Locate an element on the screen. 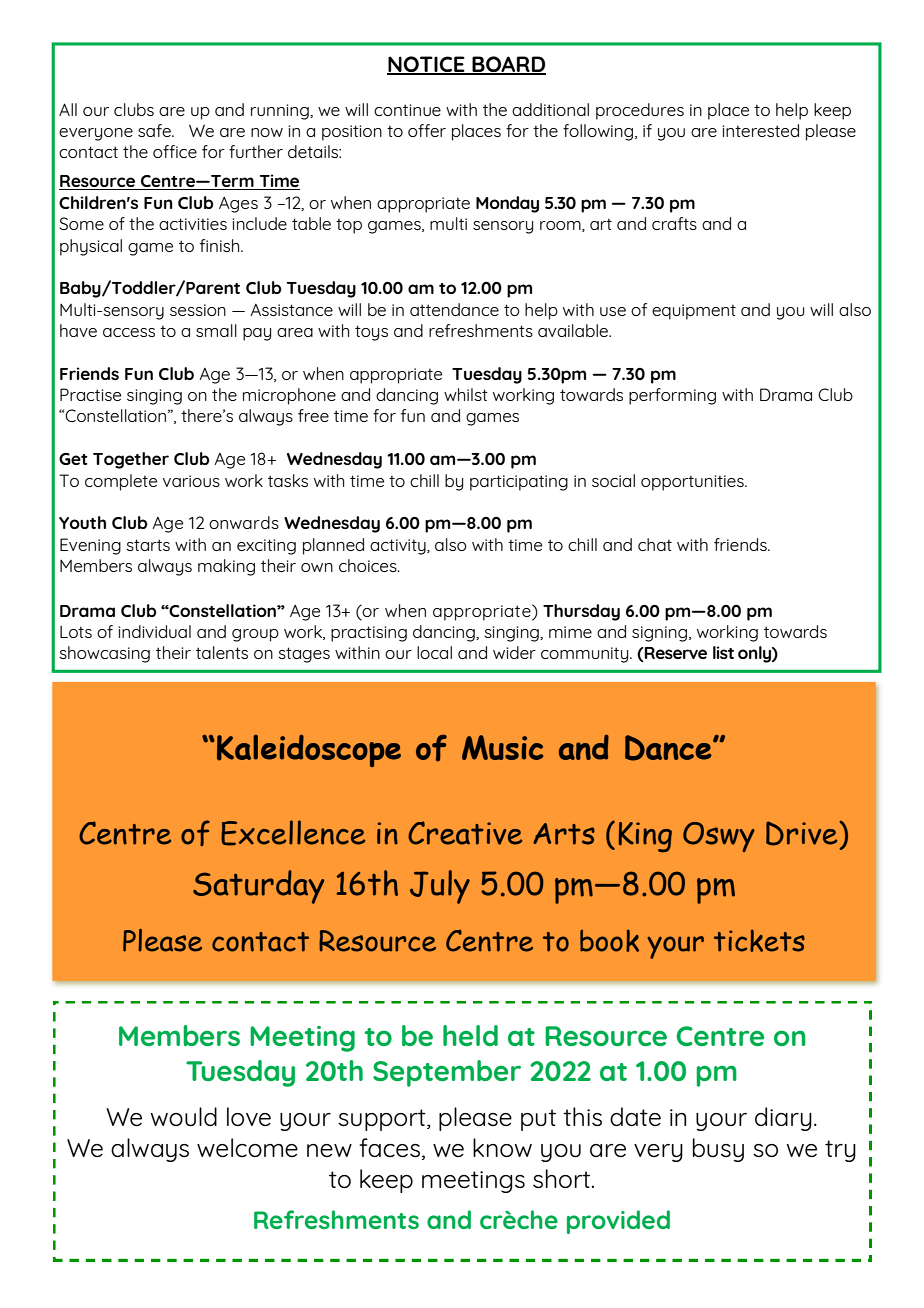  individual is located at coordinates (154, 631).
